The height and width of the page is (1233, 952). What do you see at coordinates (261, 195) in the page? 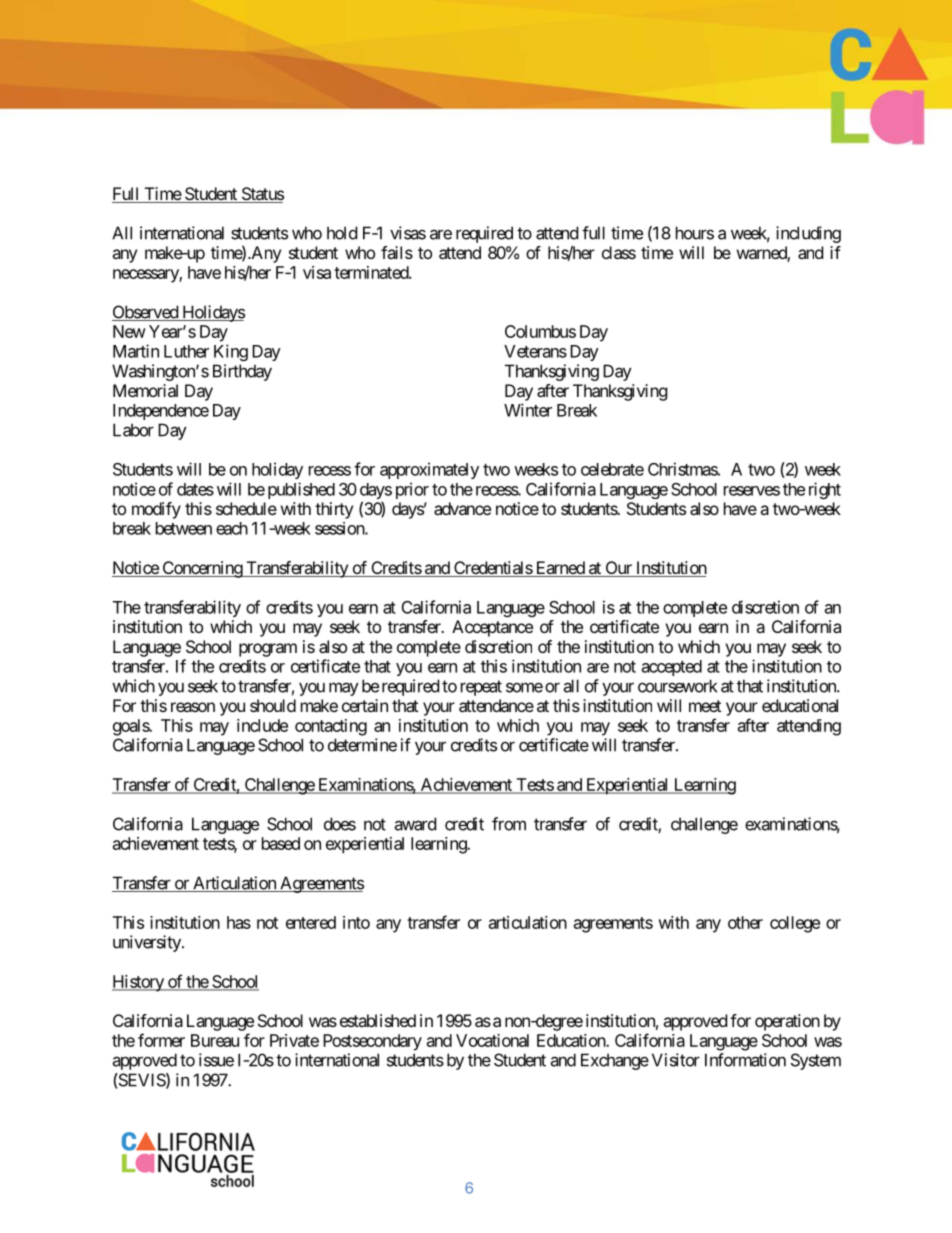
I see `Status` at bounding box center [261, 195].
